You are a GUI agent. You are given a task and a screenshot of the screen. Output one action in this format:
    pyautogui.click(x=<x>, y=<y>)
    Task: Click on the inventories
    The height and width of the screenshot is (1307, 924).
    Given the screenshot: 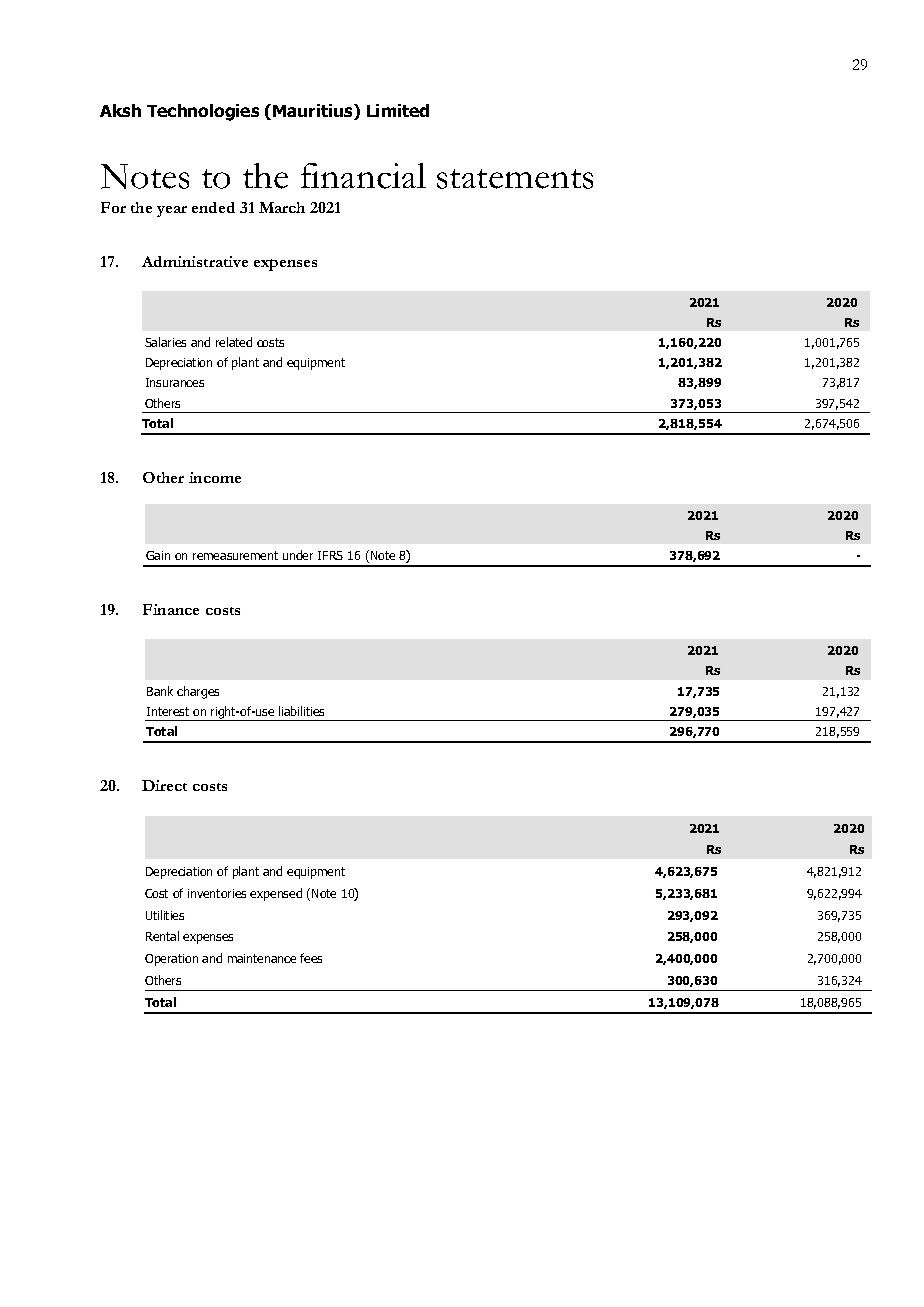 What is the action you would take?
    pyautogui.click(x=217, y=893)
